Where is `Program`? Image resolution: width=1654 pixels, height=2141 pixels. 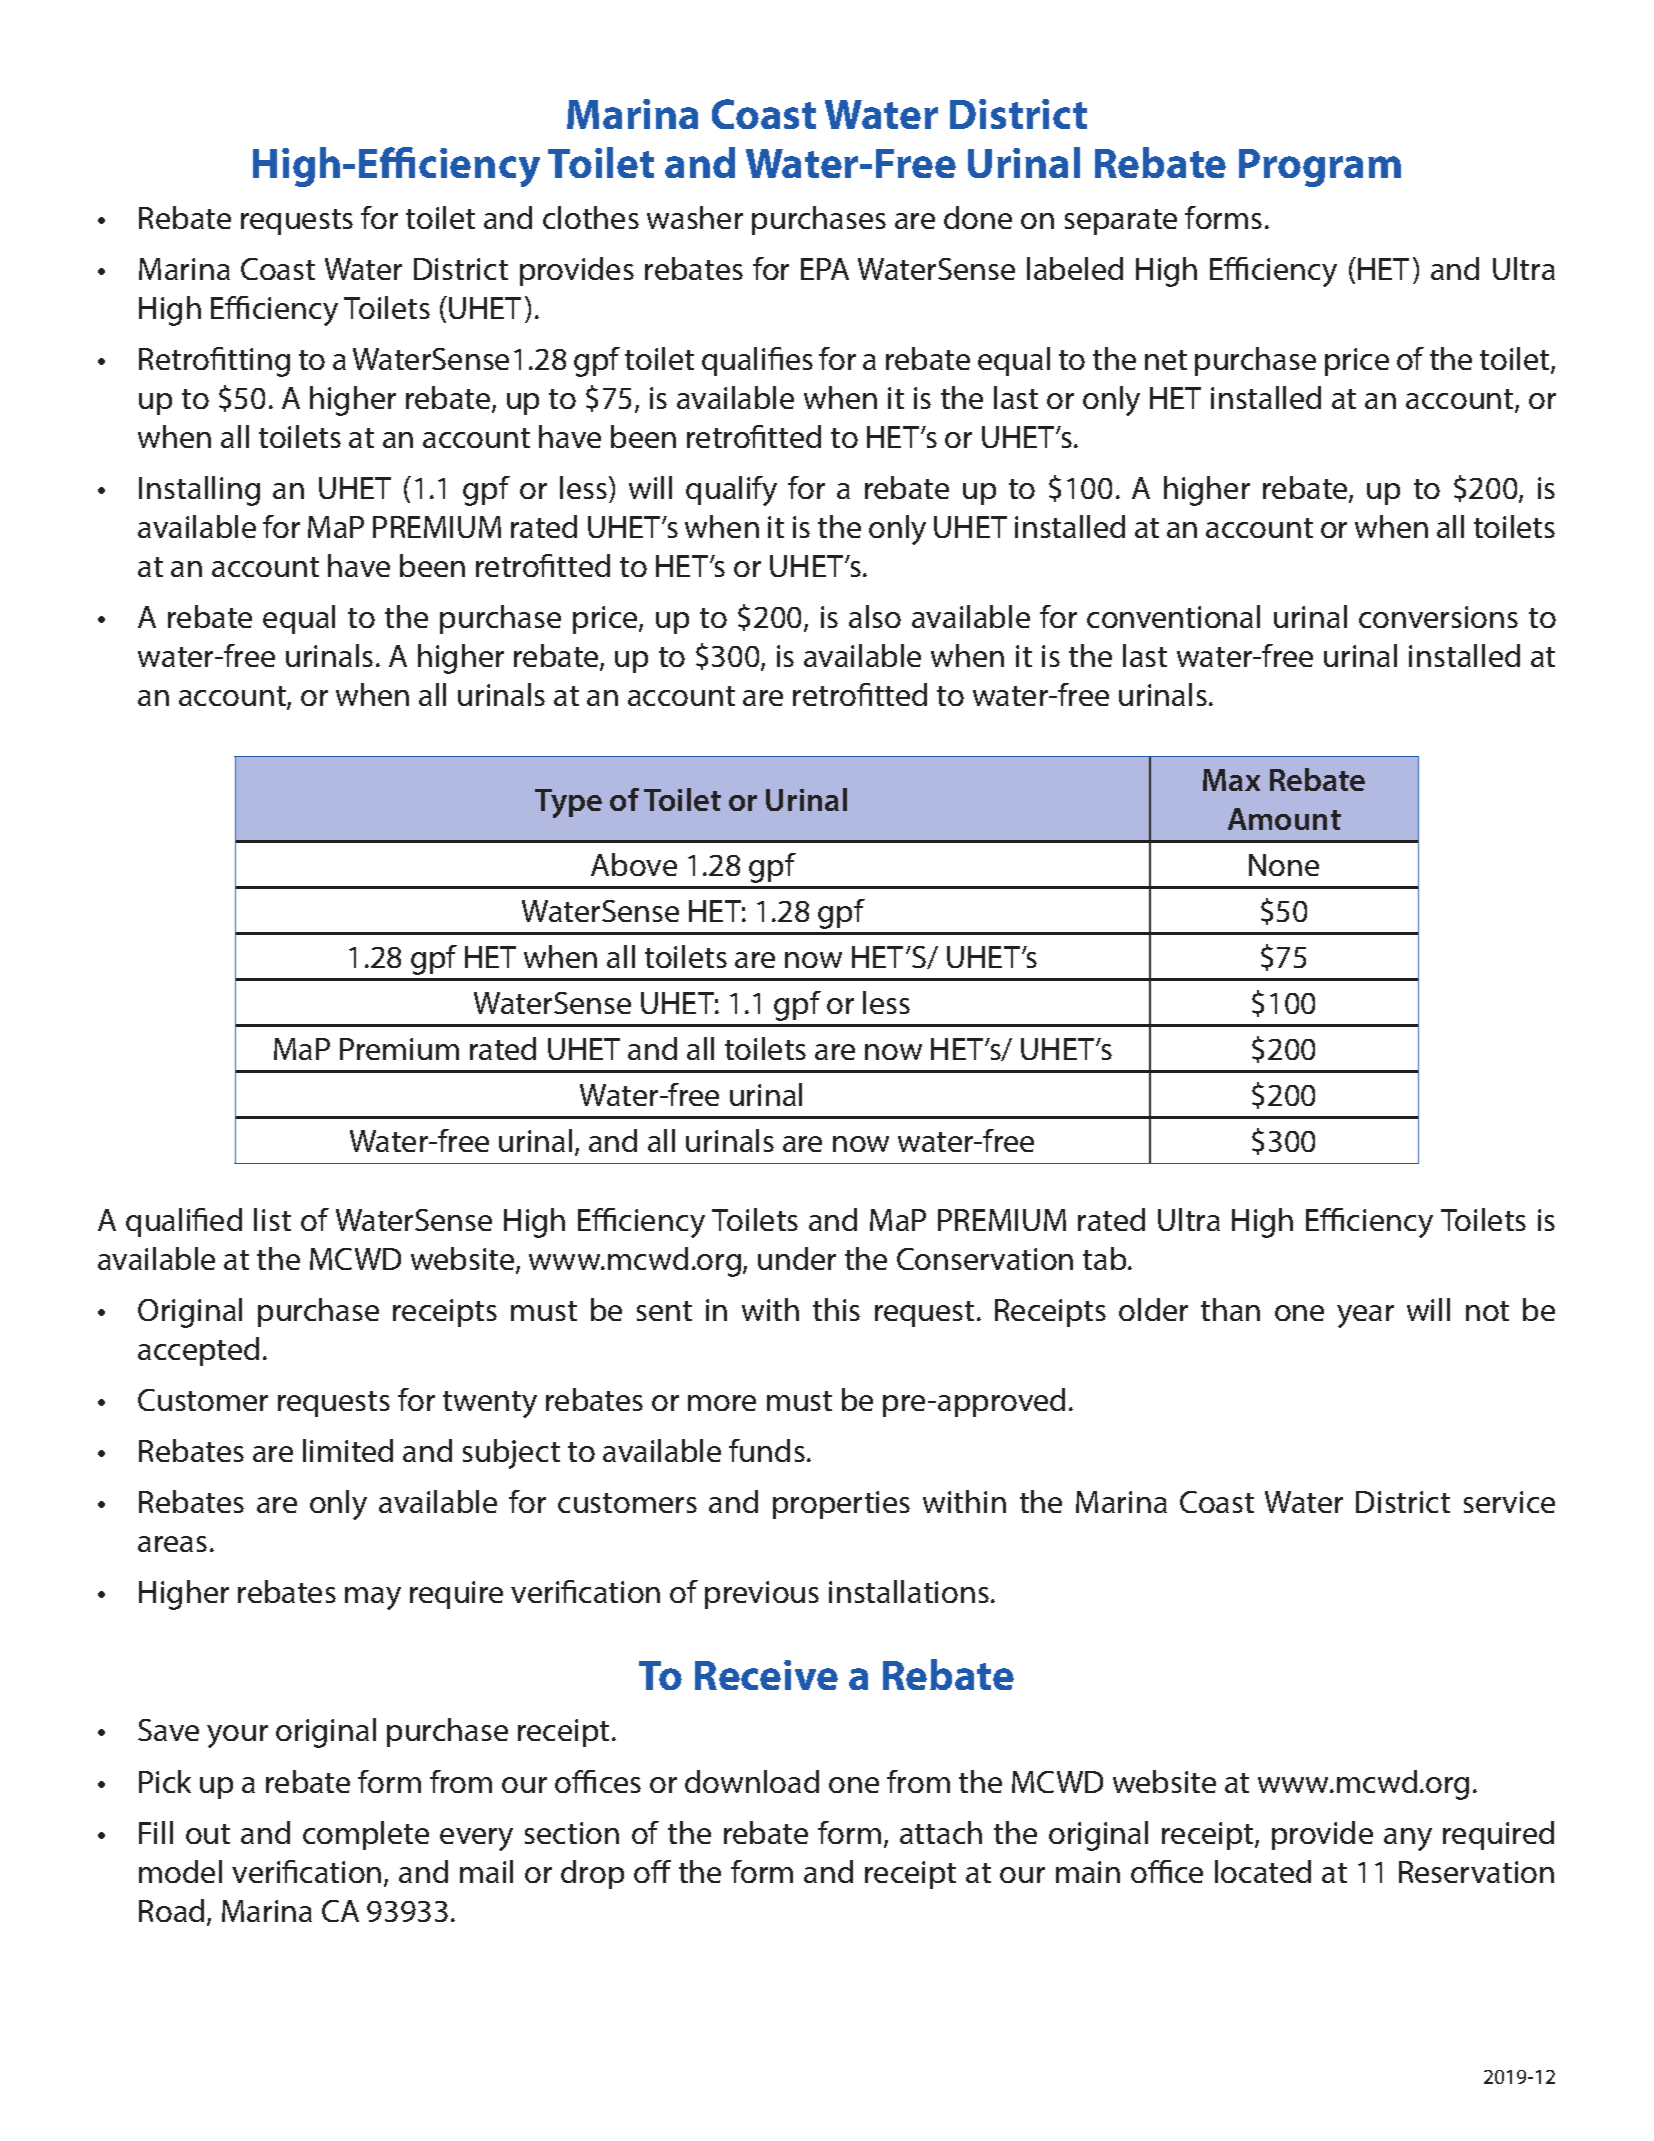 Program is located at coordinates (1320, 168).
